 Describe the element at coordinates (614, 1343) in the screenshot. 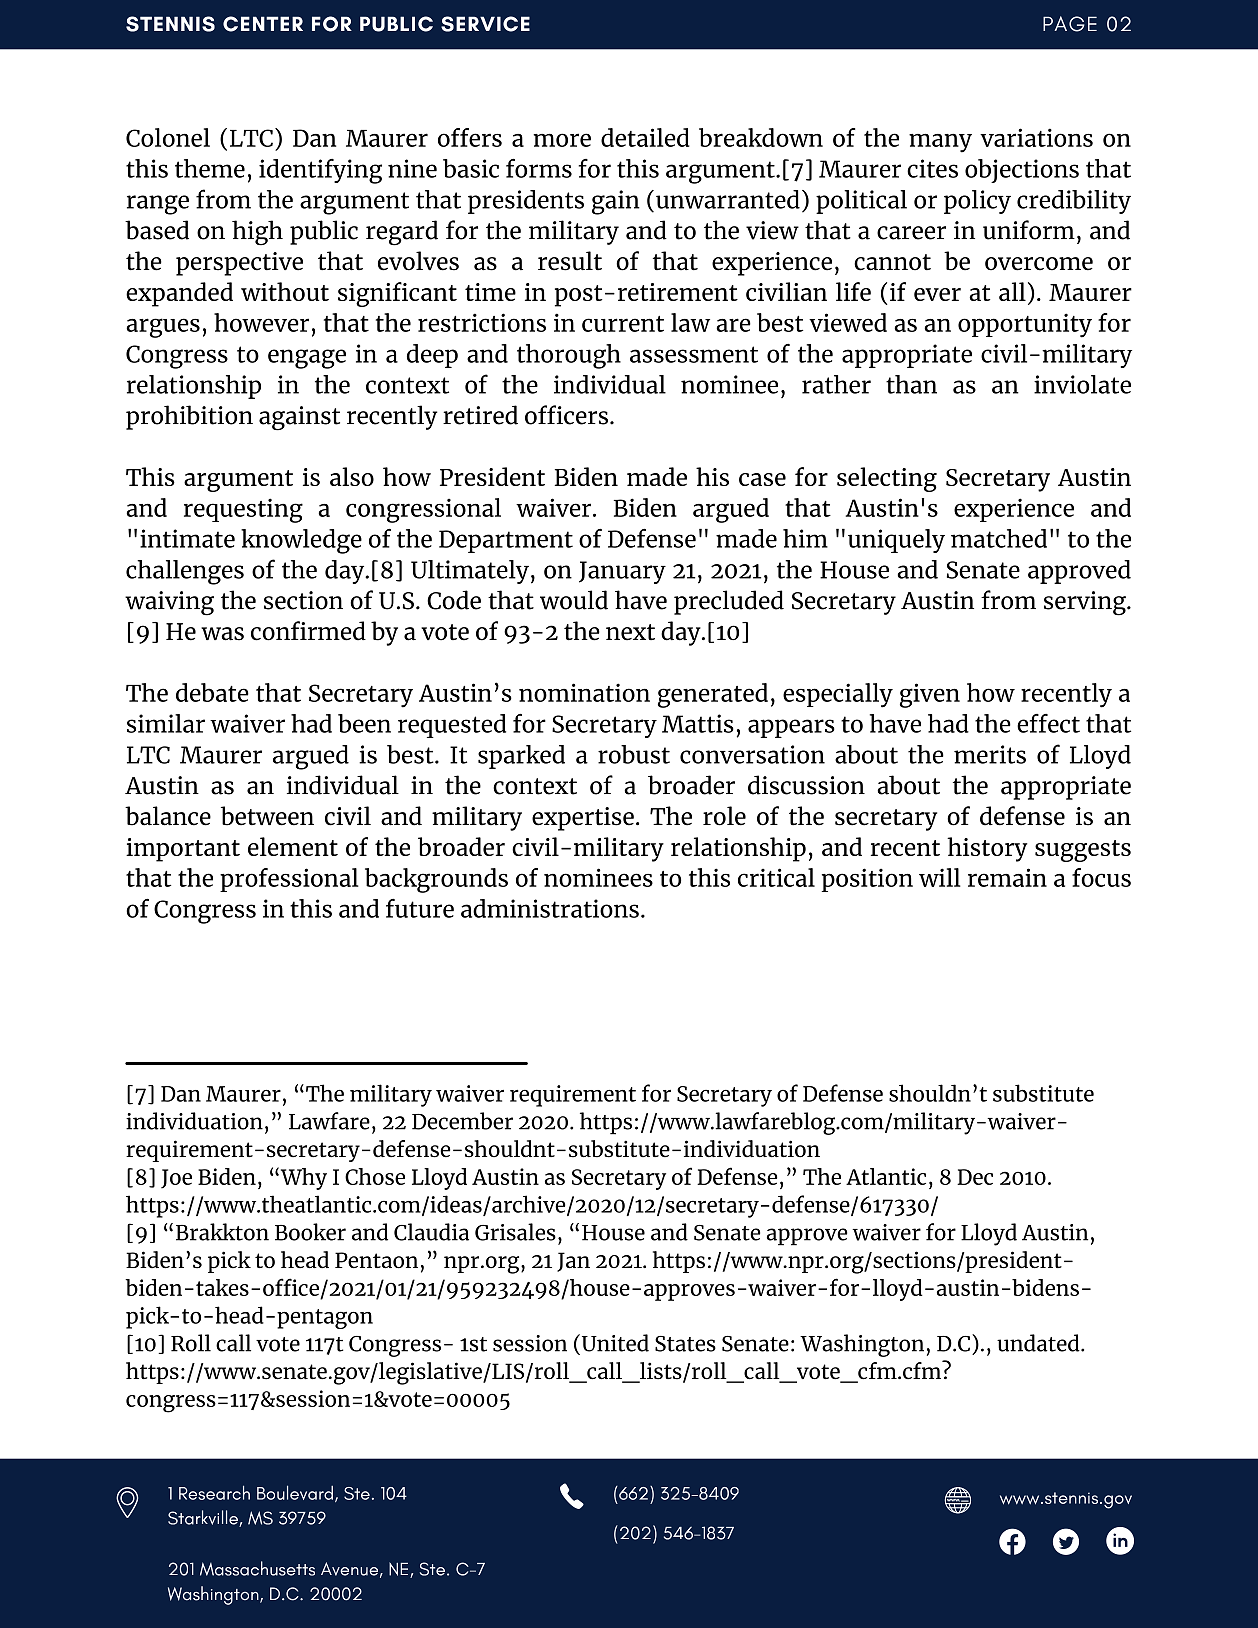

I see `United` at that location.
